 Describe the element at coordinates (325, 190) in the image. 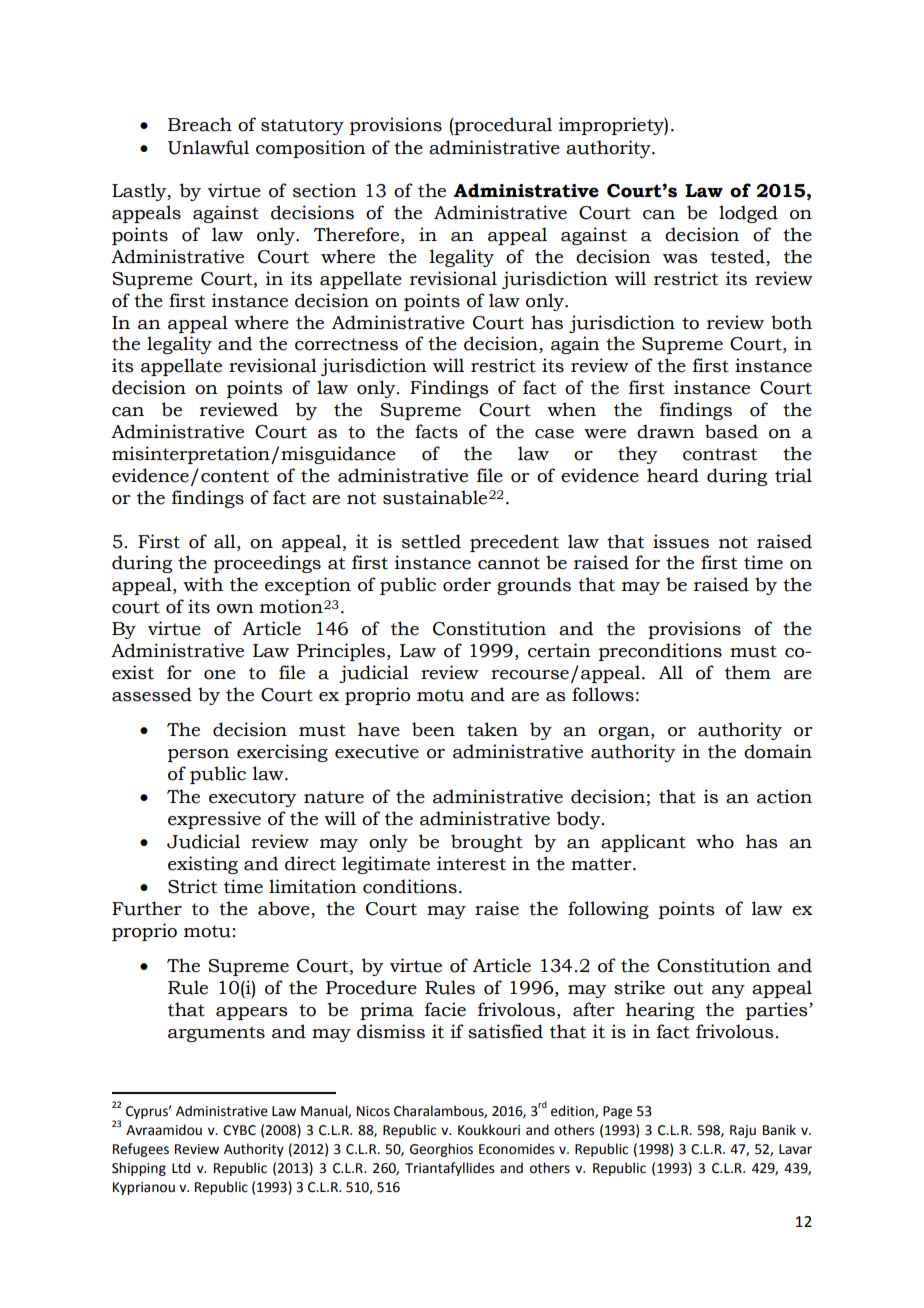

I see `section` at that location.
